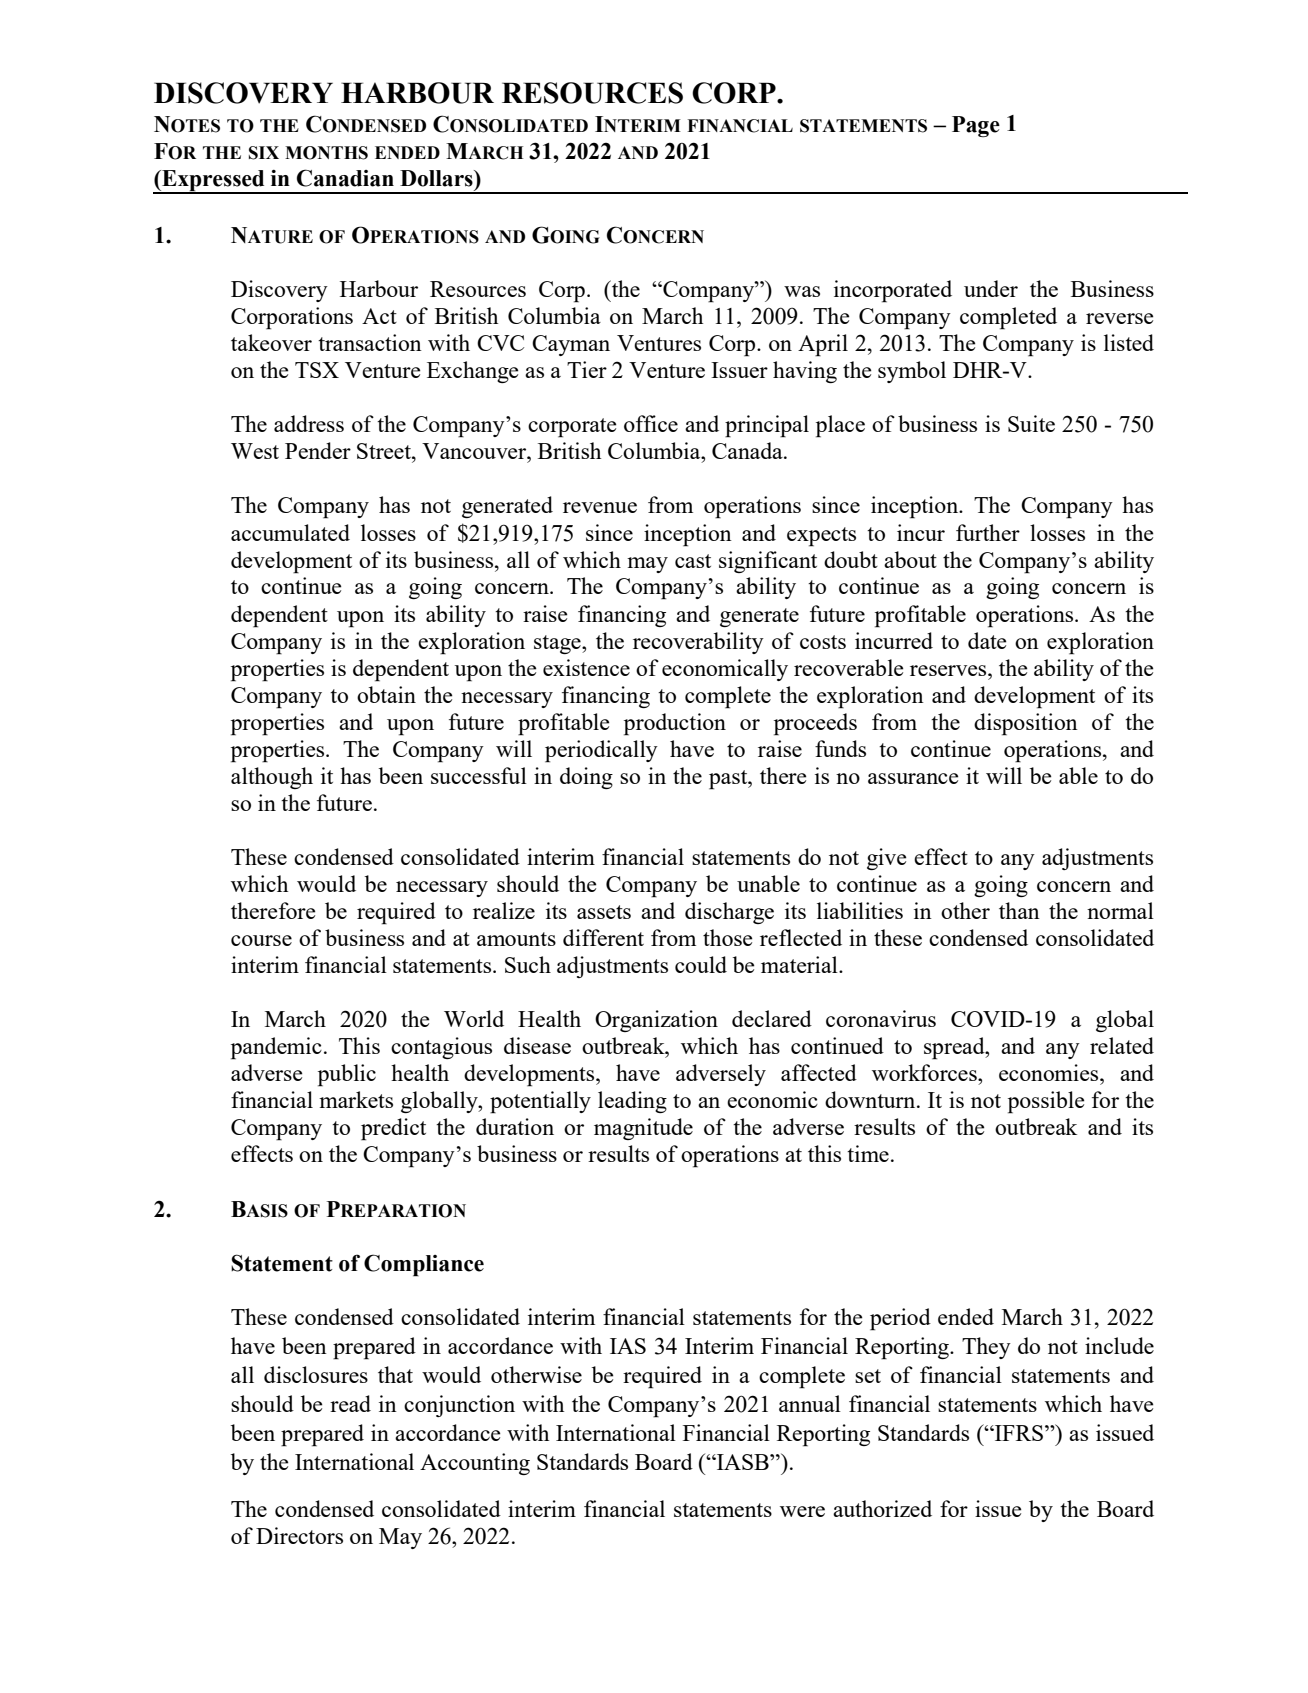  I want to click on although, so click(272, 778).
